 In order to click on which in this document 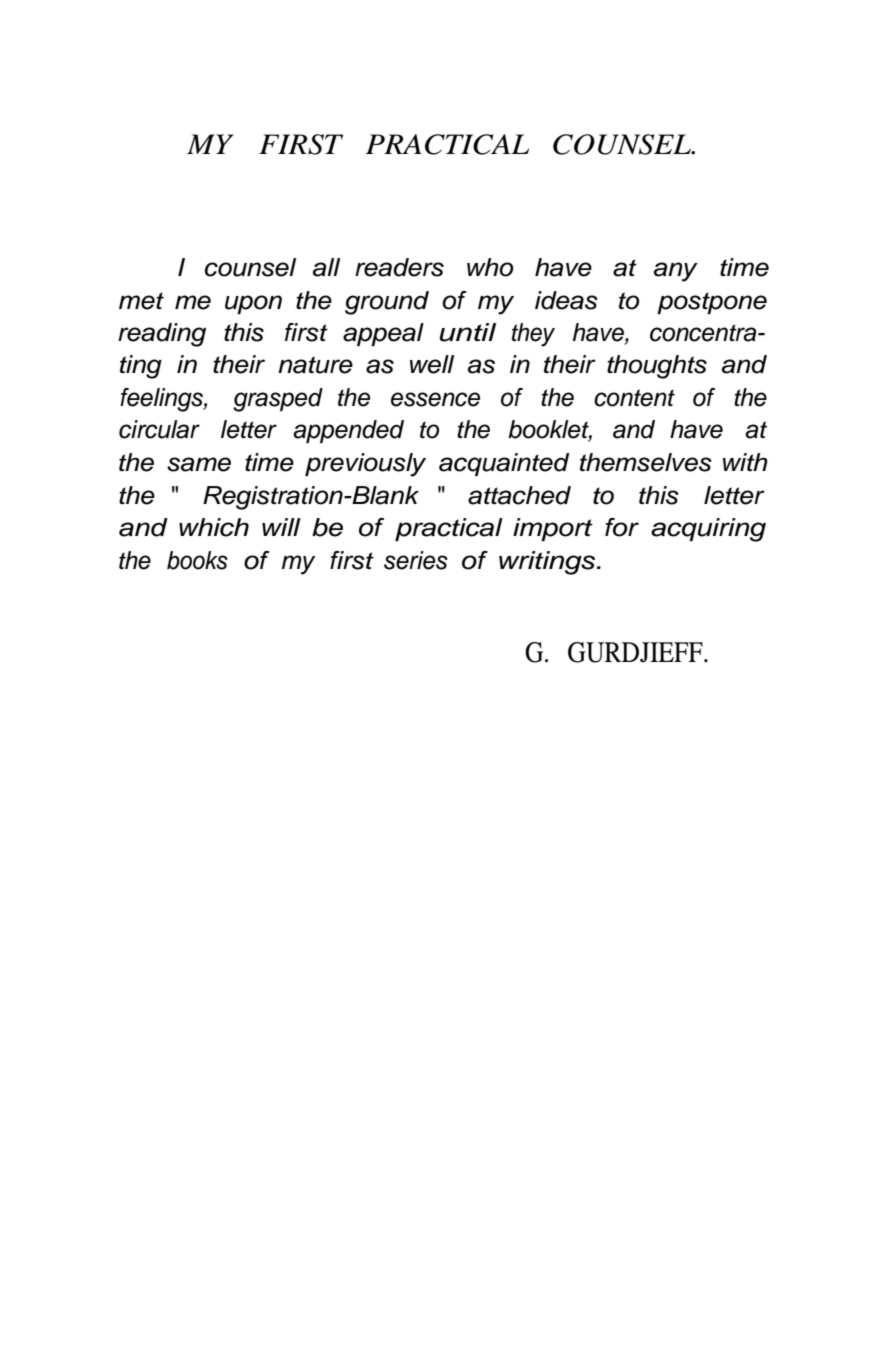, I will do `click(214, 527)`.
